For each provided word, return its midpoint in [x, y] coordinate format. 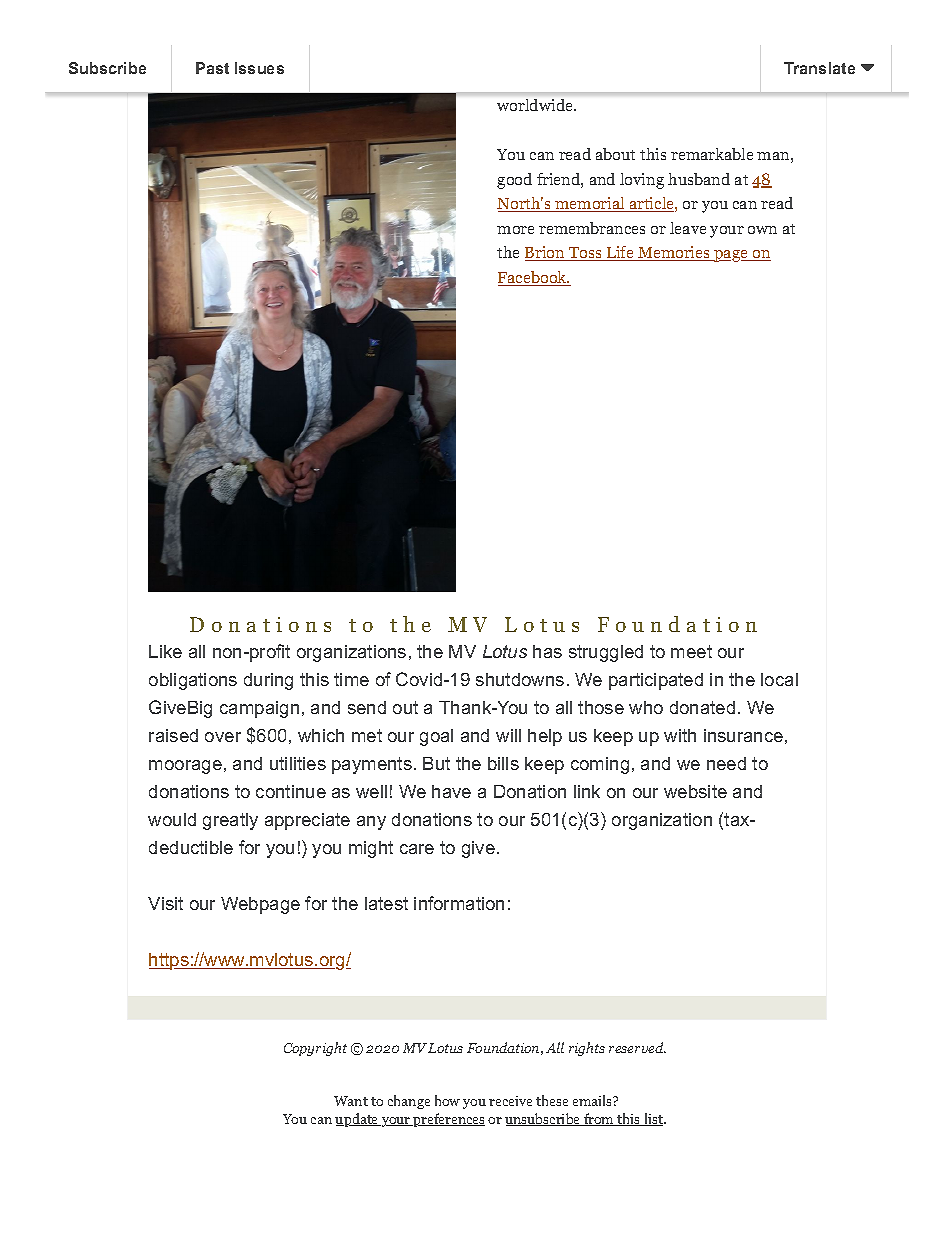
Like [165, 651]
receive [510, 1101]
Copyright [315, 1049]
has [547, 651]
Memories [674, 253]
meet [691, 651]
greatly [230, 821]
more [515, 230]
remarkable [712, 154]
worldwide [536, 105]
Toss [585, 254]
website [695, 791]
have [451, 791]
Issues [259, 68]
